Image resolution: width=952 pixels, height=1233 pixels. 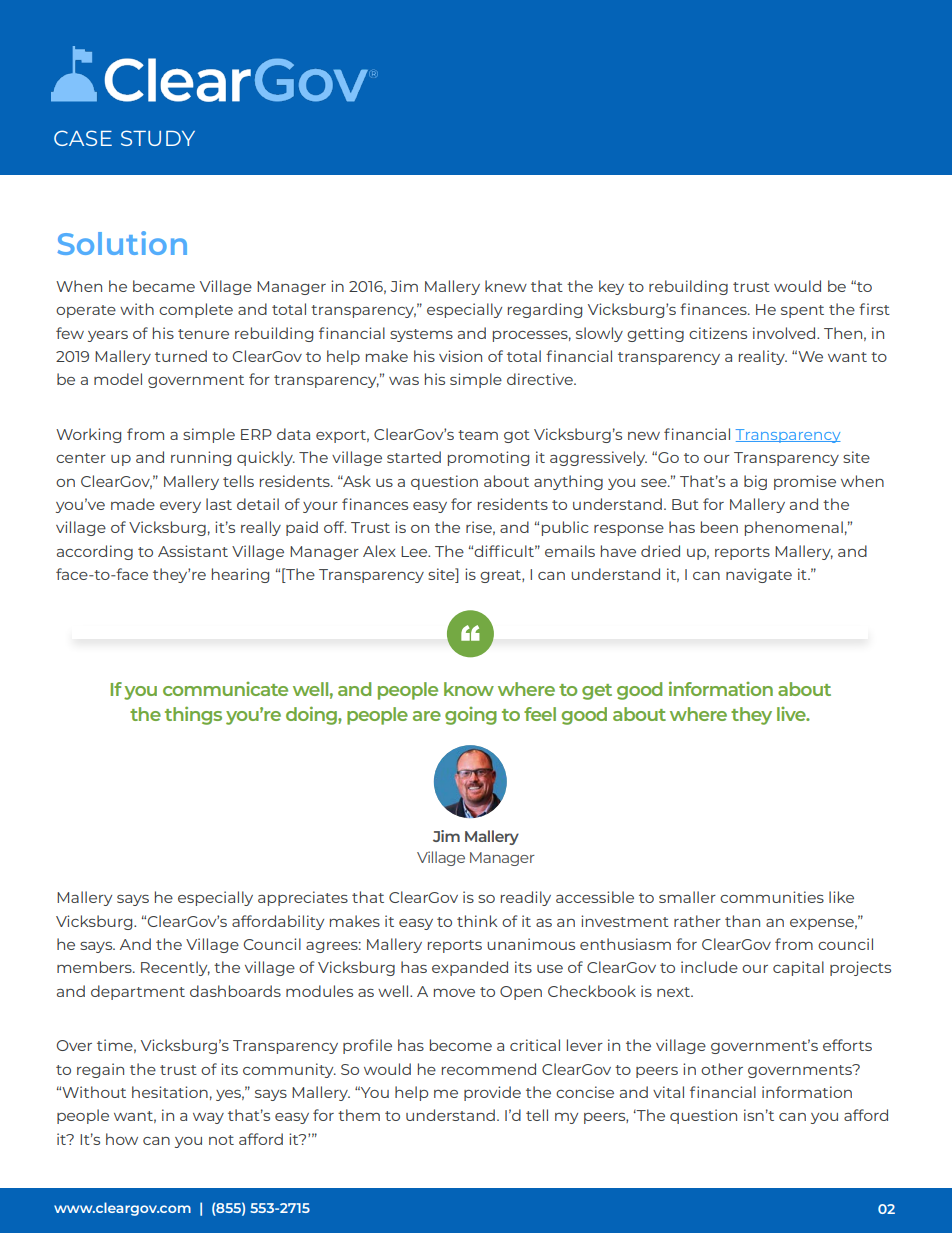 What do you see at coordinates (225, 689) in the document?
I see `communicate` at bounding box center [225, 689].
